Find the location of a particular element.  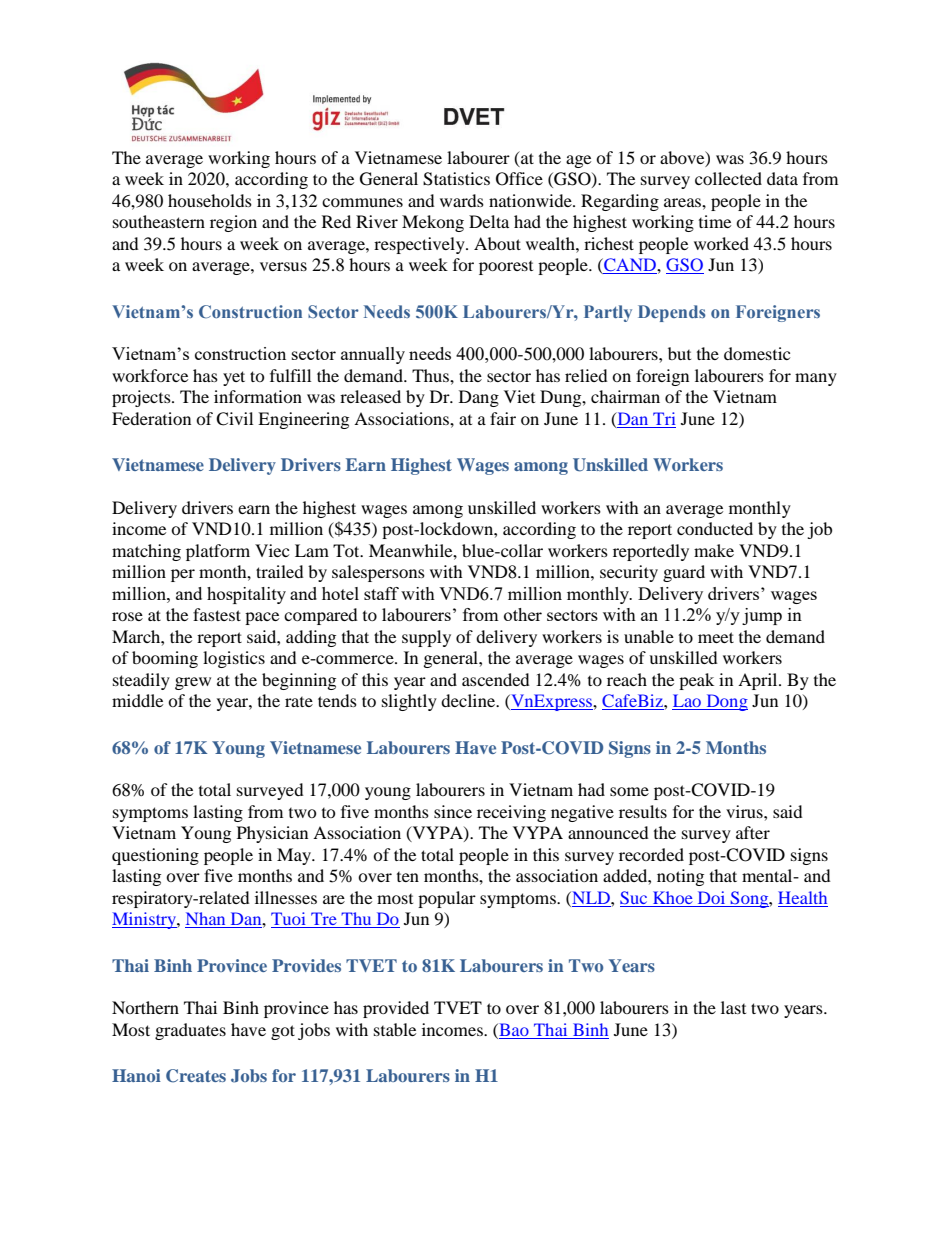

Doi is located at coordinates (711, 897).
